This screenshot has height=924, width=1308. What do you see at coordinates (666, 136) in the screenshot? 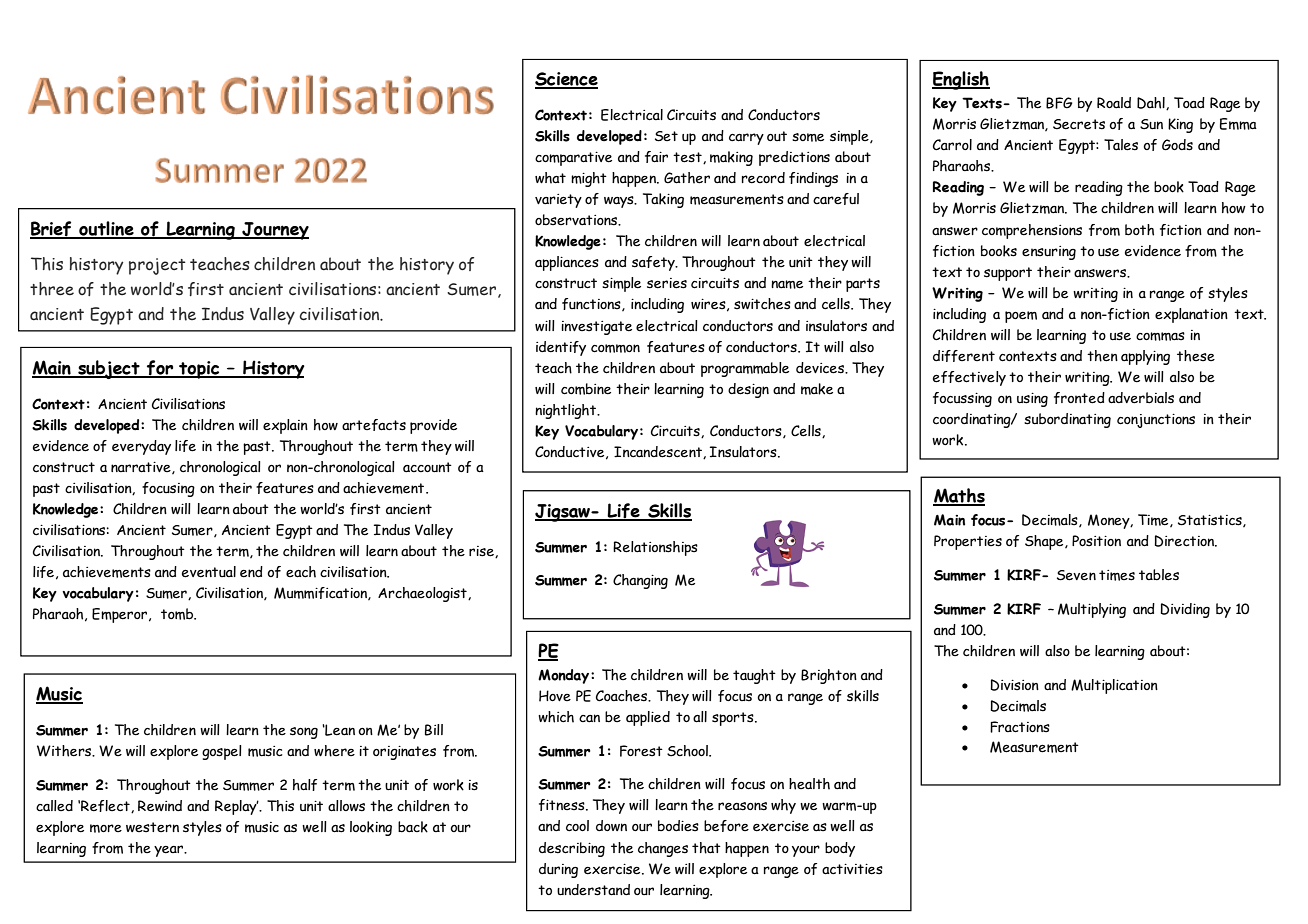
I see `Set` at bounding box center [666, 136].
